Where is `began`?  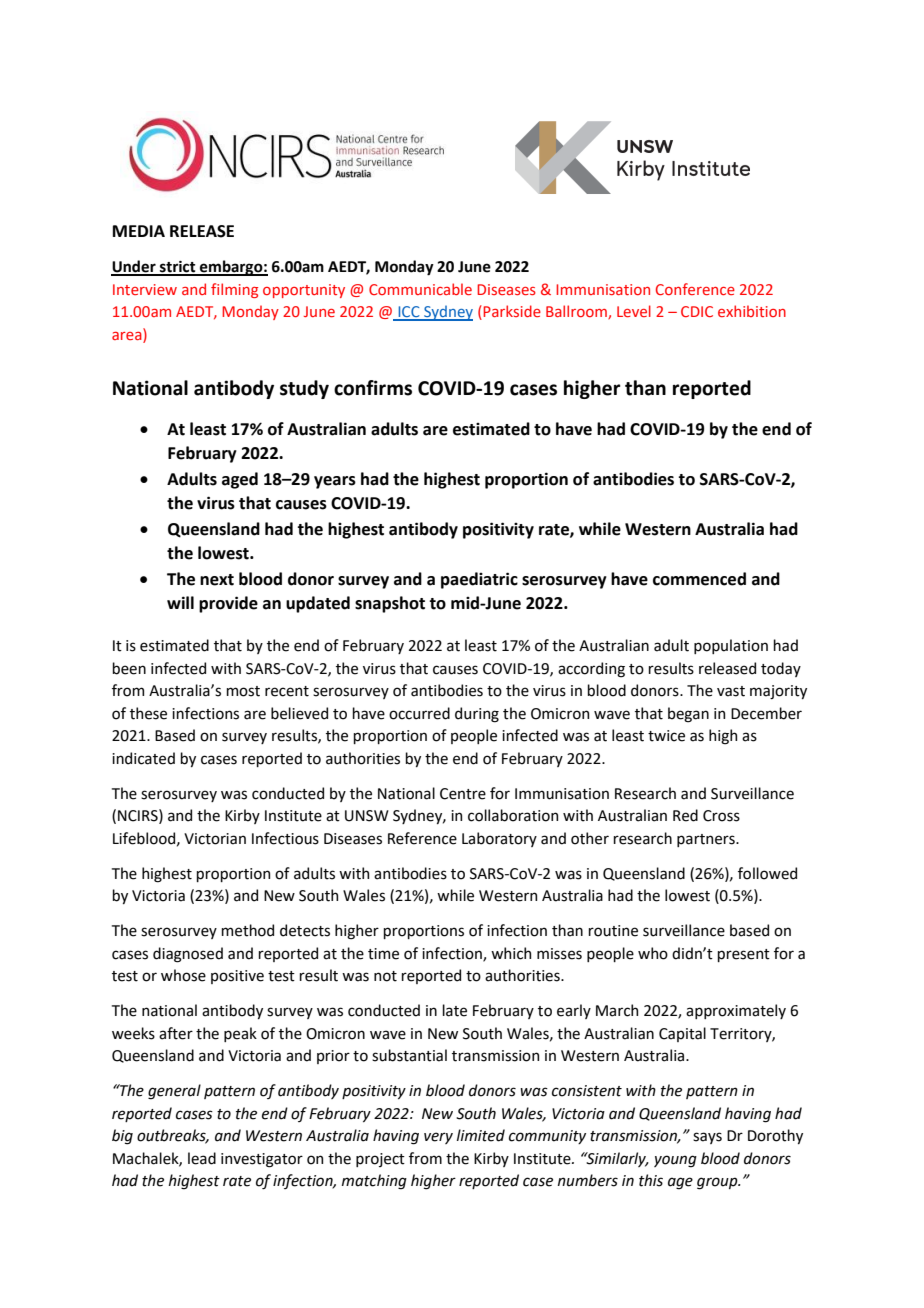
began is located at coordinates (688, 715).
